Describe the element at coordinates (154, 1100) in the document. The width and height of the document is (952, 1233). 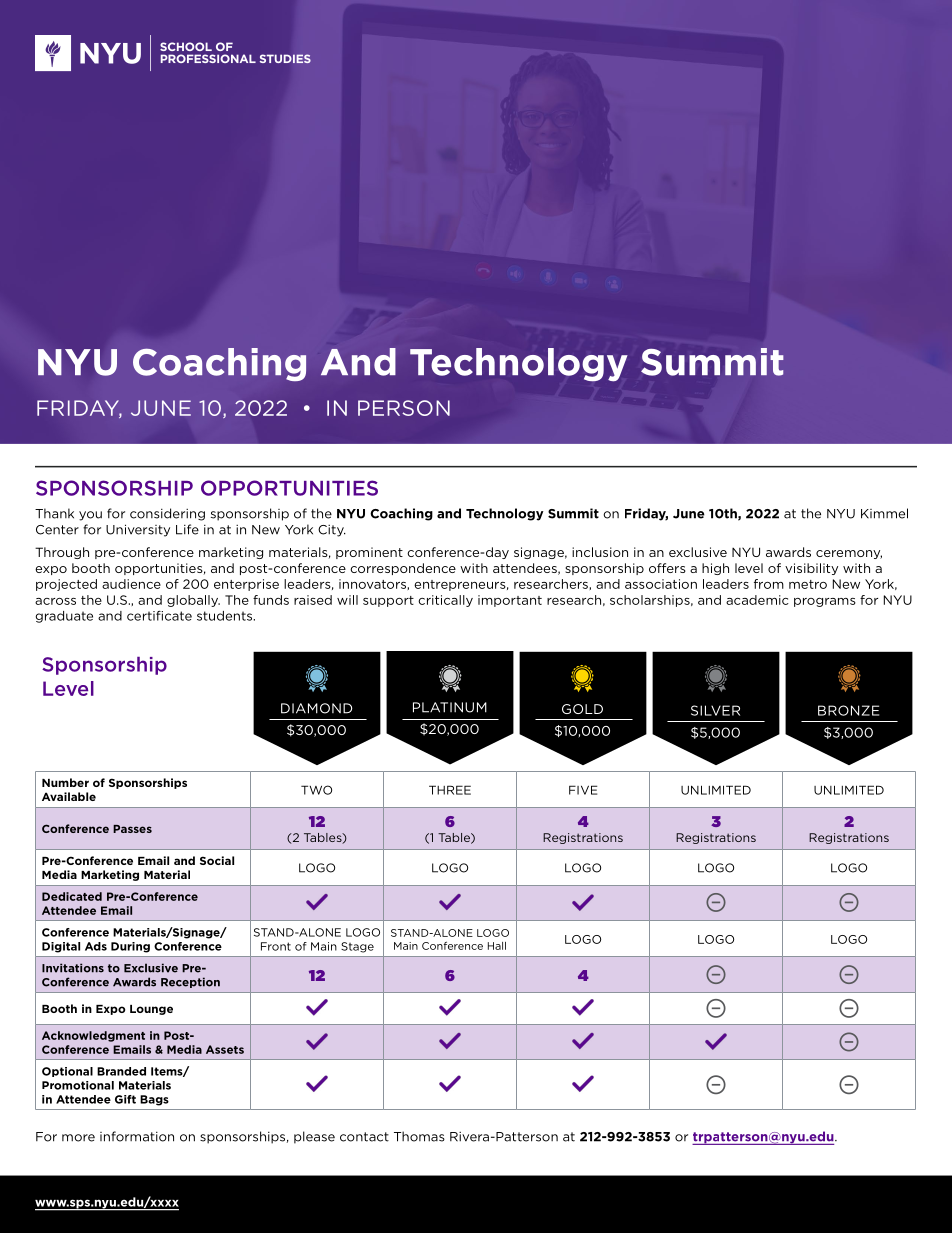
I see `Bags` at that location.
